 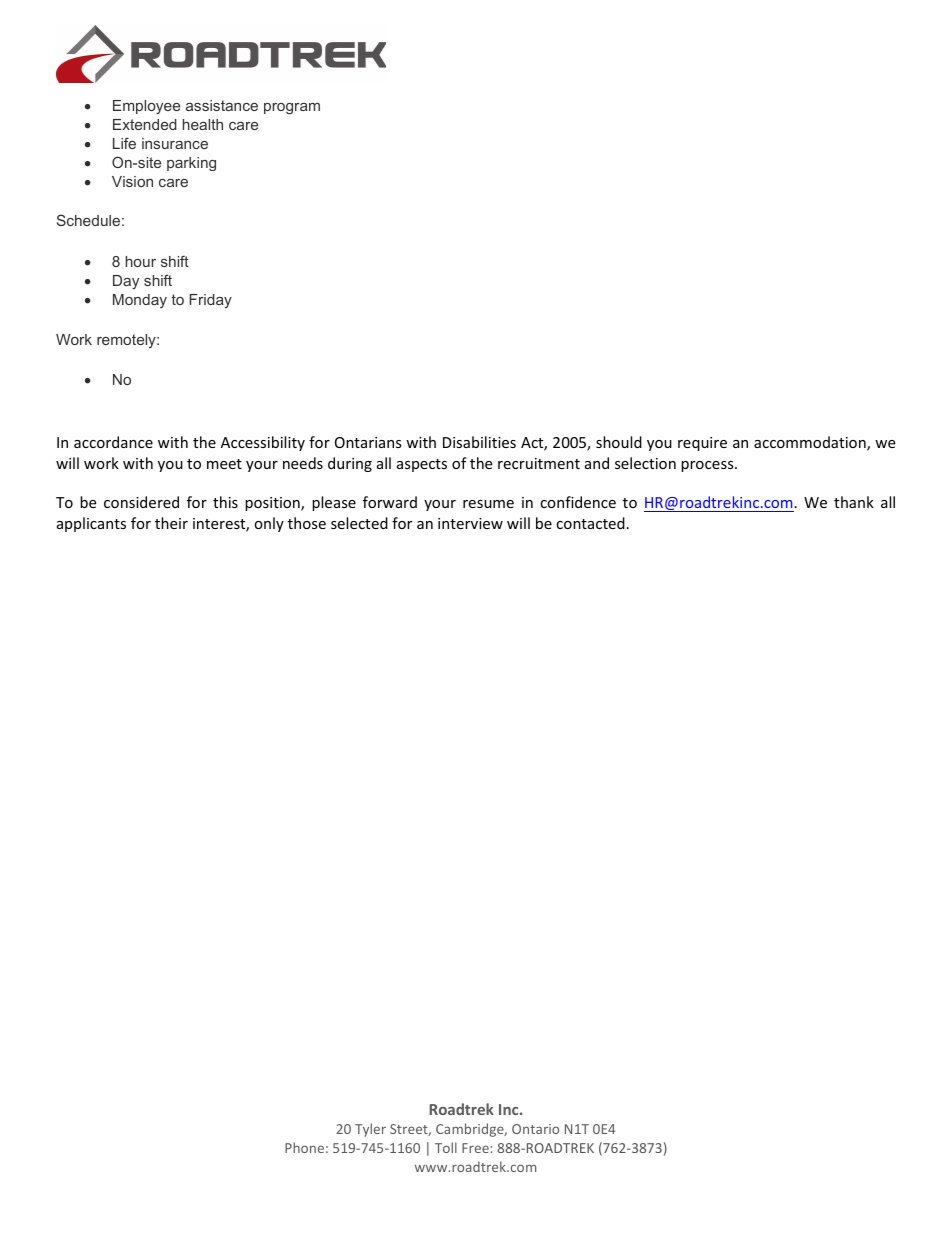 I want to click on insurance, so click(x=175, y=143).
